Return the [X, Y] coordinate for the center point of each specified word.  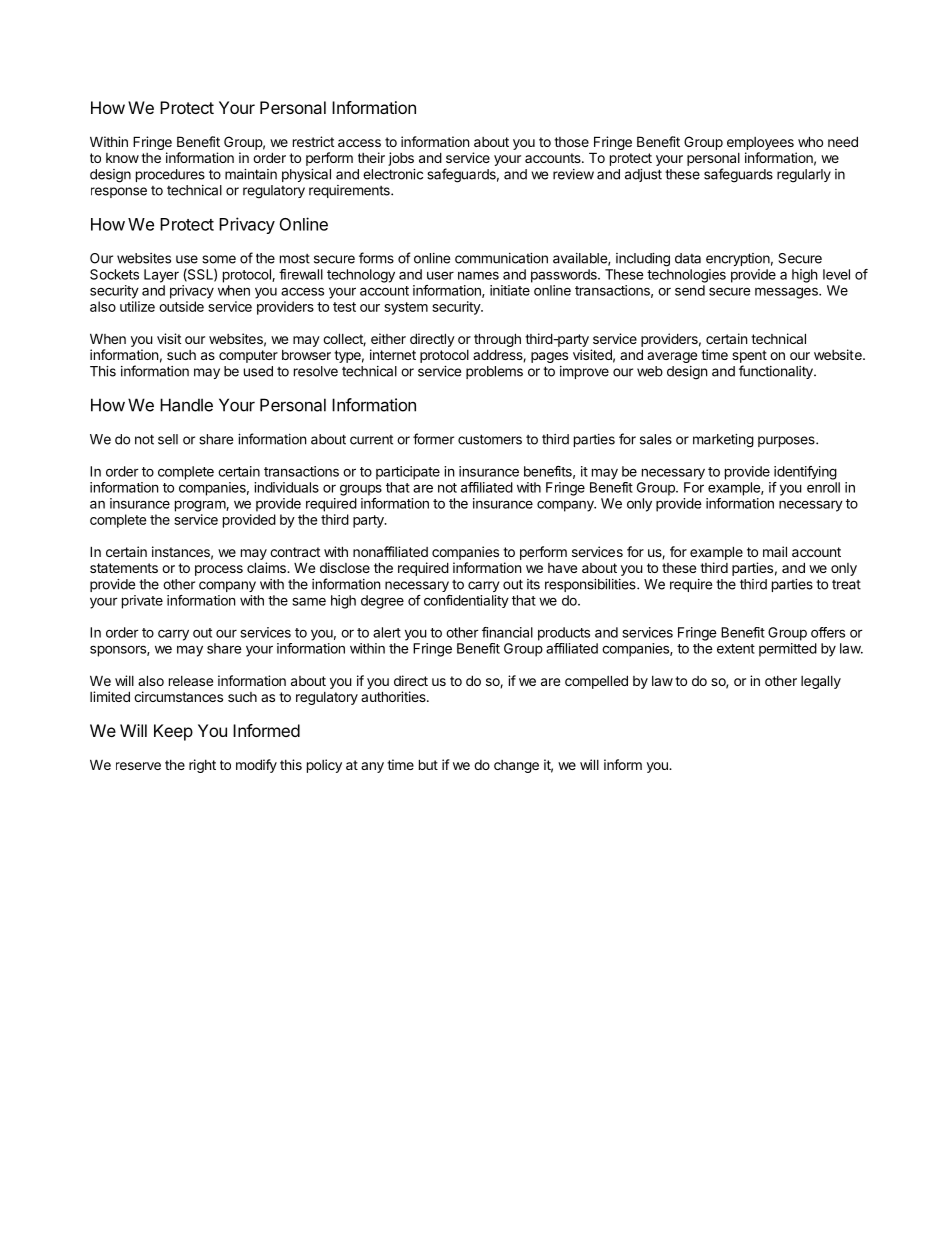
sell [168, 439]
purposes [787, 441]
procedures [170, 175]
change [516, 766]
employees [760, 145]
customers [490, 439]
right [202, 766]
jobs [401, 159]
